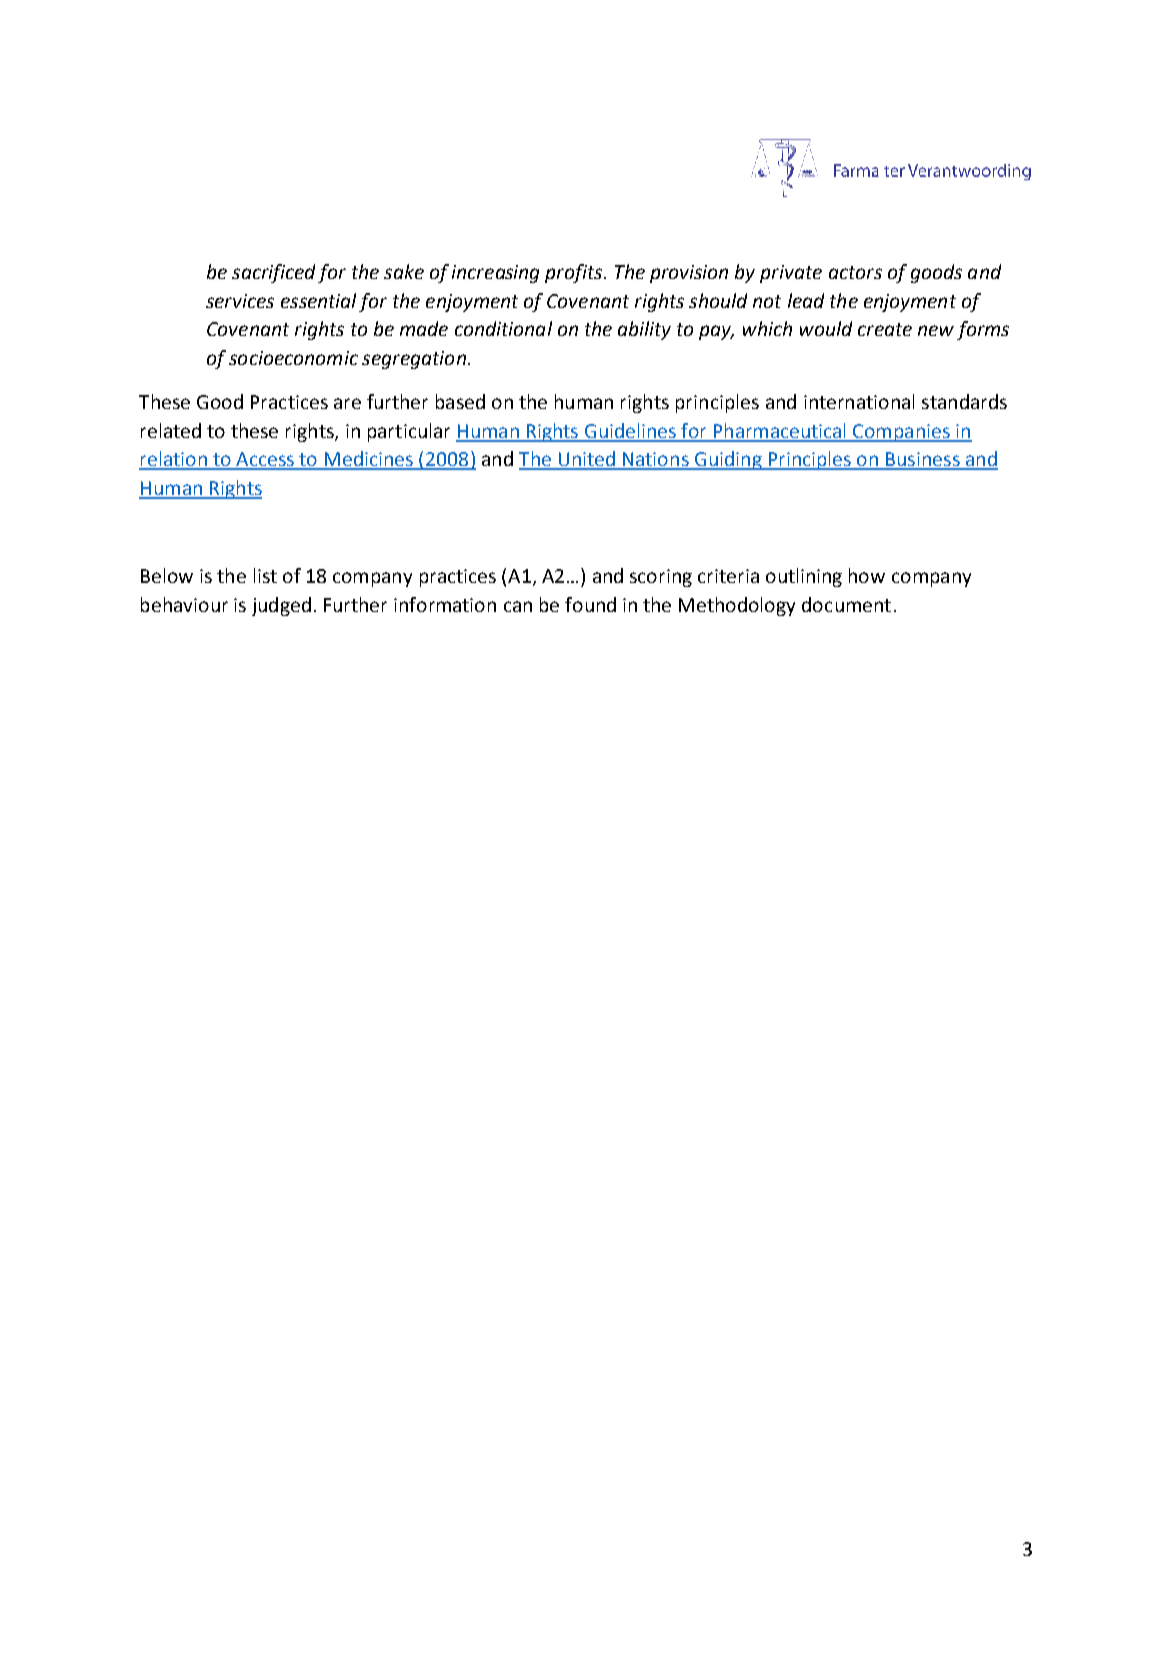  I want to click on document, so click(846, 604).
